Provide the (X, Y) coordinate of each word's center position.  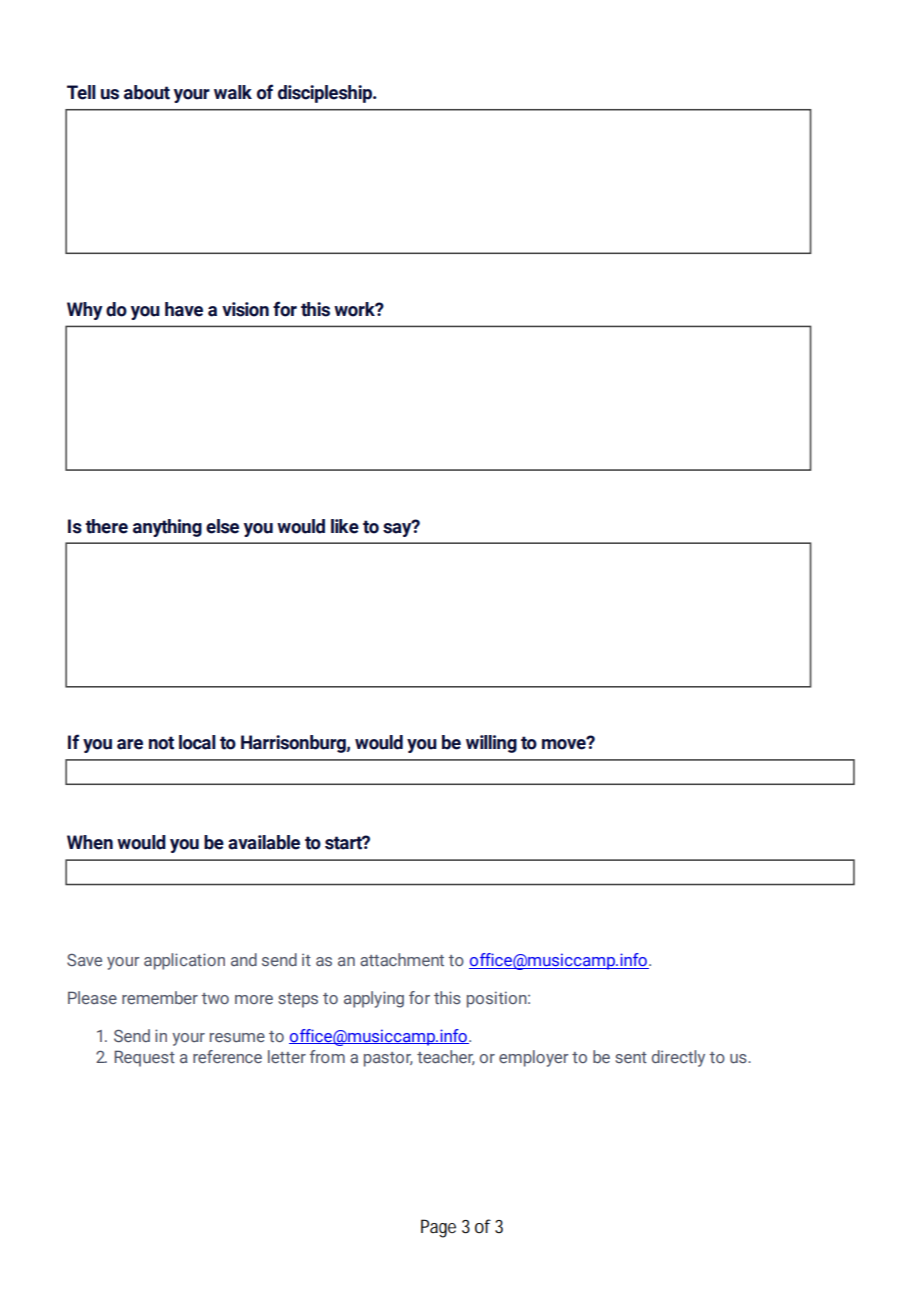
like (345, 526)
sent (631, 1057)
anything (167, 528)
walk (233, 92)
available (264, 842)
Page (438, 1228)
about (147, 92)
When (90, 842)
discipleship (326, 94)
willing (491, 744)
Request (144, 1058)
